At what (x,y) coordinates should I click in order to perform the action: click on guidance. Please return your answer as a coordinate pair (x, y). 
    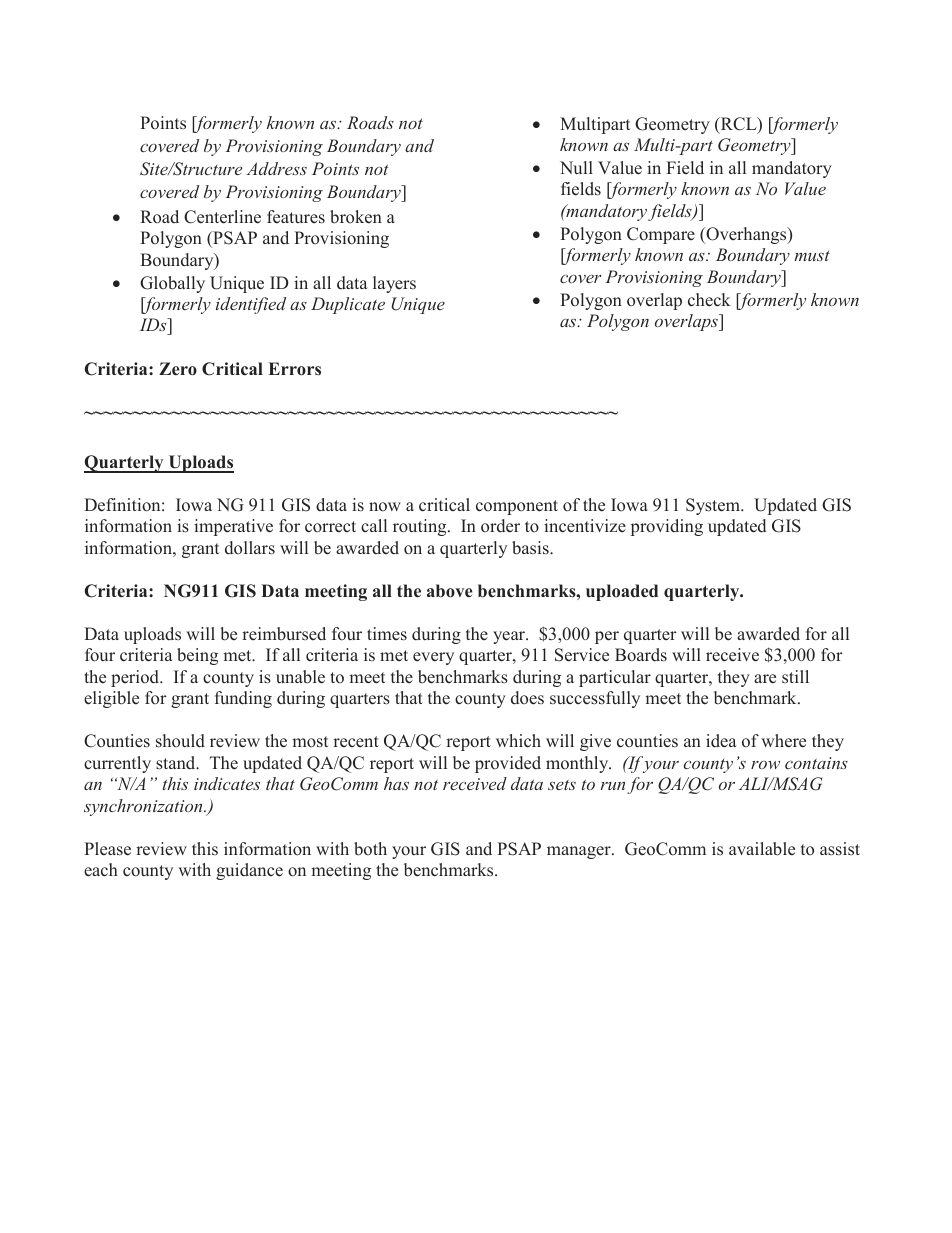
    Looking at the image, I should click on (249, 871).
